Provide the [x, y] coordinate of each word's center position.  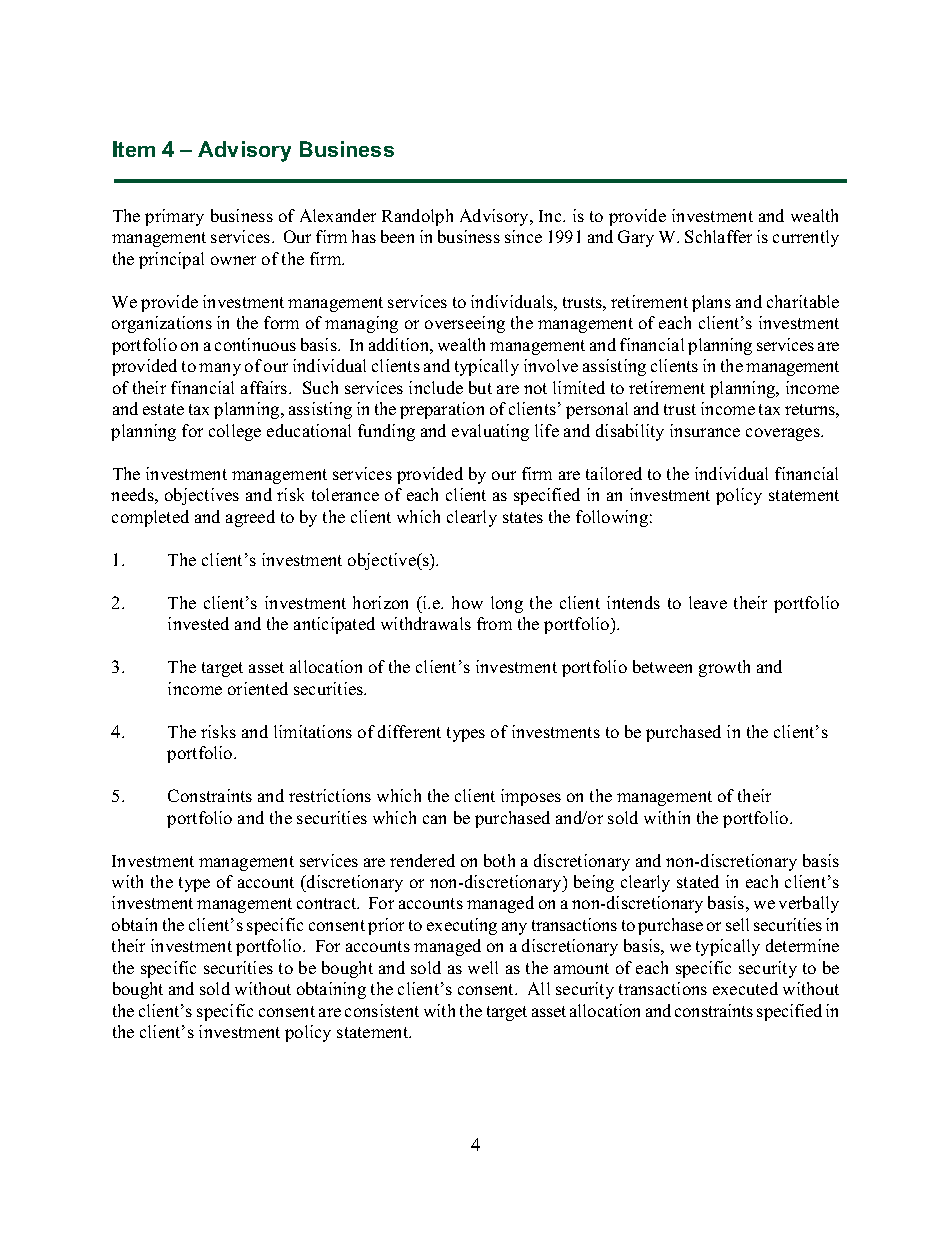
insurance [705, 430]
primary [174, 217]
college [235, 432]
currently [806, 238]
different [409, 731]
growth [724, 668]
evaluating [490, 432]
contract [328, 903]
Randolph [417, 217]
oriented [258, 688]
